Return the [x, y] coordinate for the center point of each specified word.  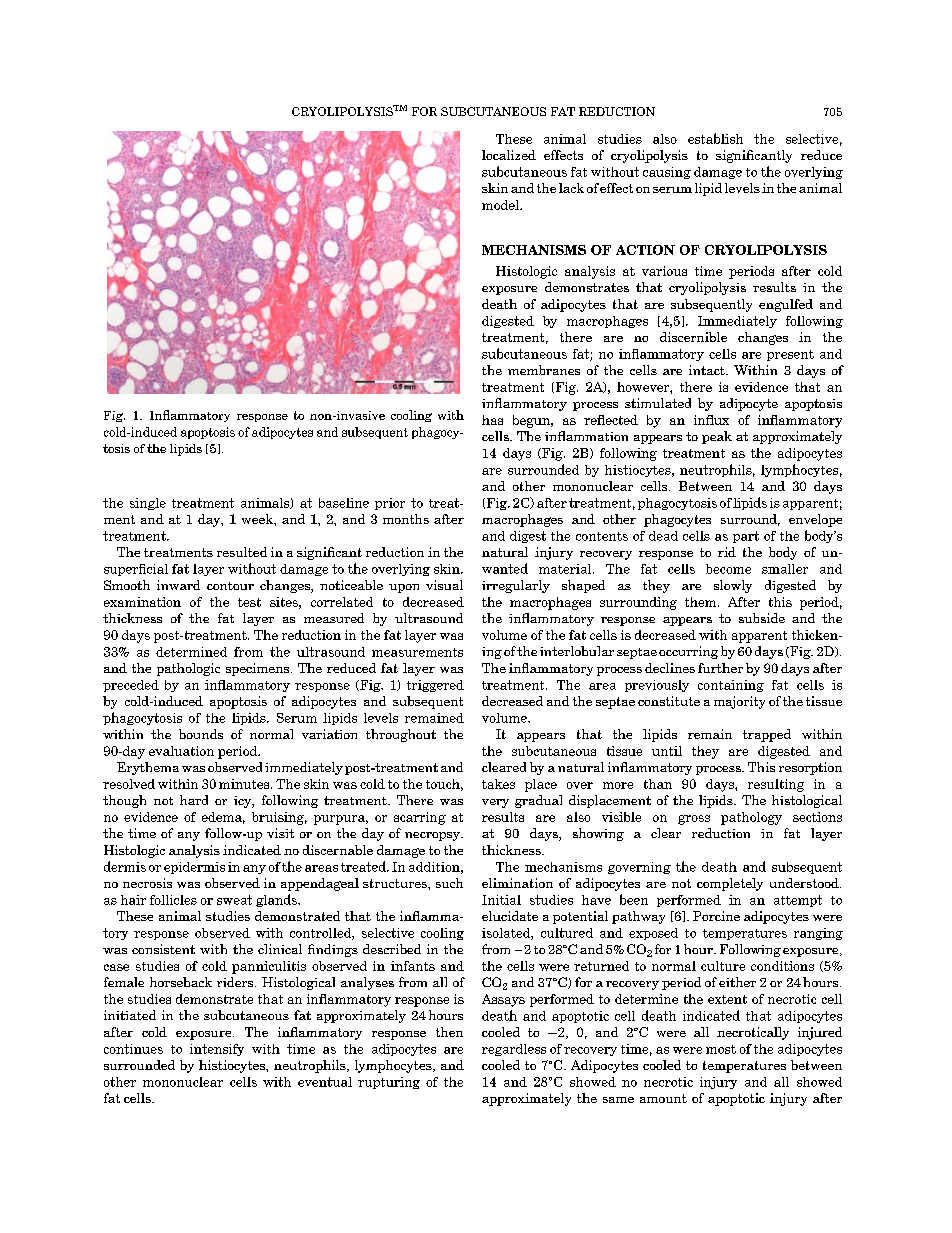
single [148, 504]
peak [717, 437]
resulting [776, 785]
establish [715, 138]
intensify [217, 1050]
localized [509, 155]
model [501, 205]
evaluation [181, 751]
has [492, 420]
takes [498, 784]
